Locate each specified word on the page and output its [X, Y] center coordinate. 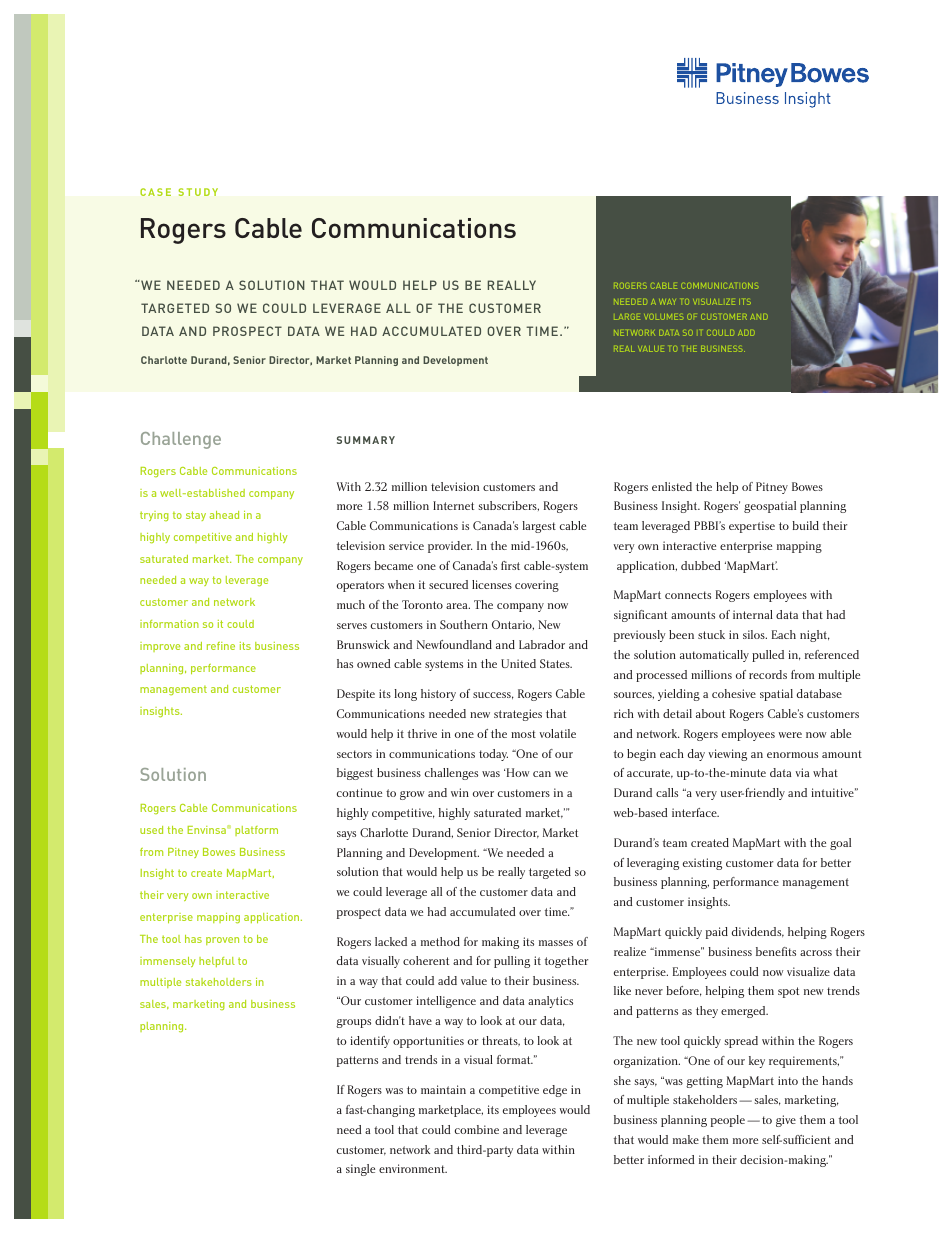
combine [477, 1129]
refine [221, 646]
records [768, 674]
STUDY [198, 192]
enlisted [672, 486]
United [518, 663]
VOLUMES [663, 317]
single [360, 1170]
